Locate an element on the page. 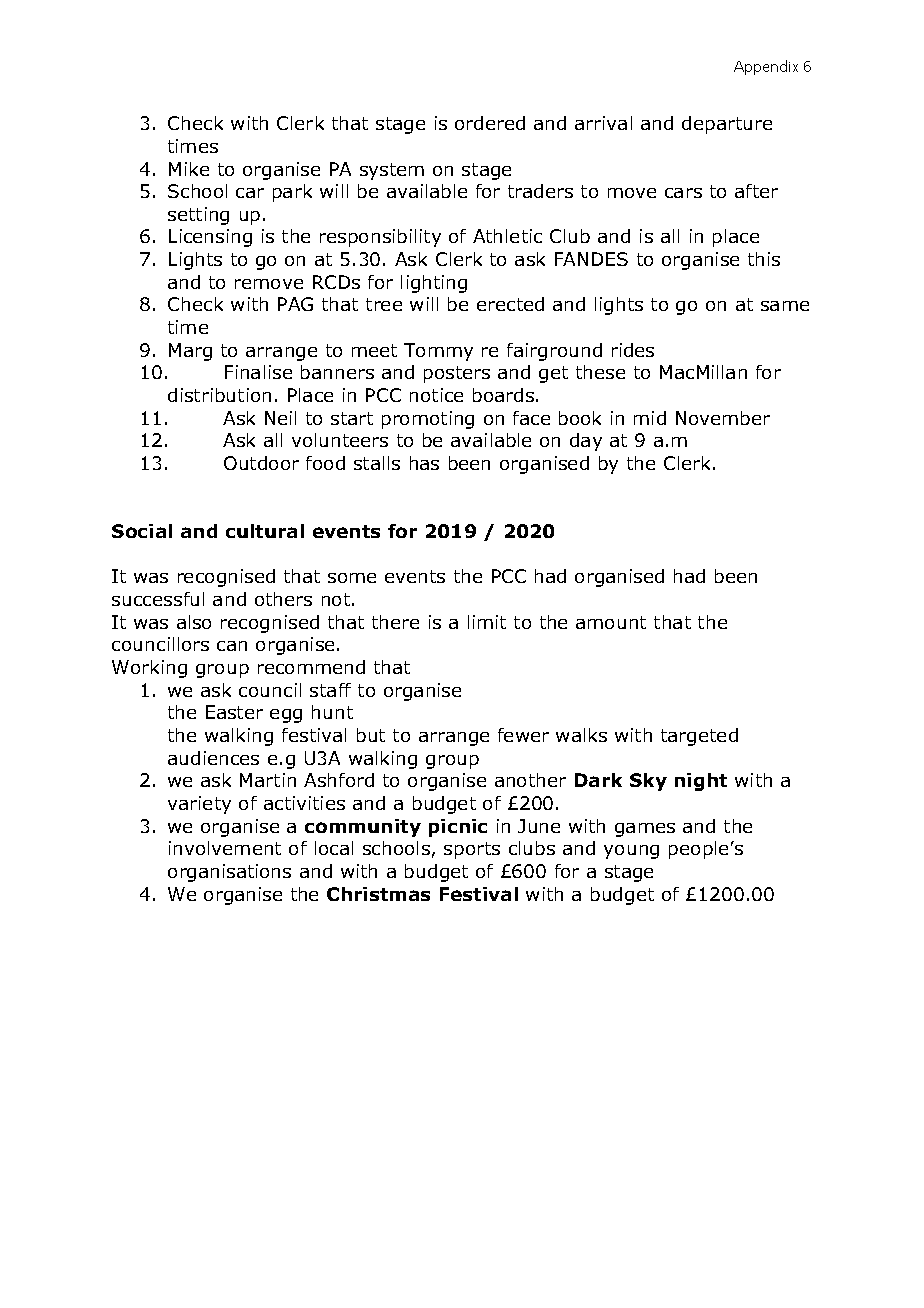 This document has width=924, height=1308. targeted is located at coordinates (699, 737).
